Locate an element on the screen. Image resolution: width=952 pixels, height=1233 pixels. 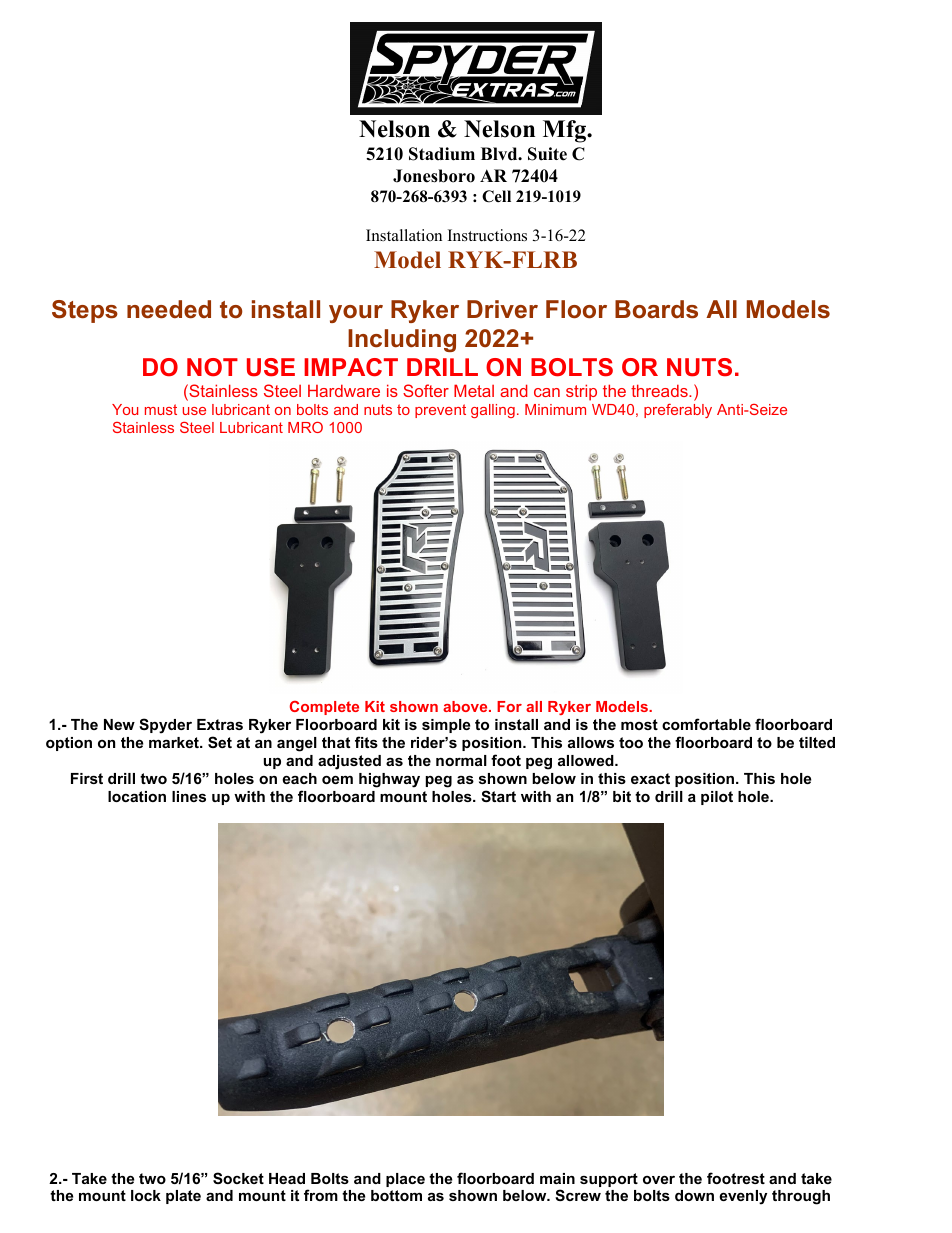
lock is located at coordinates (146, 1195).
